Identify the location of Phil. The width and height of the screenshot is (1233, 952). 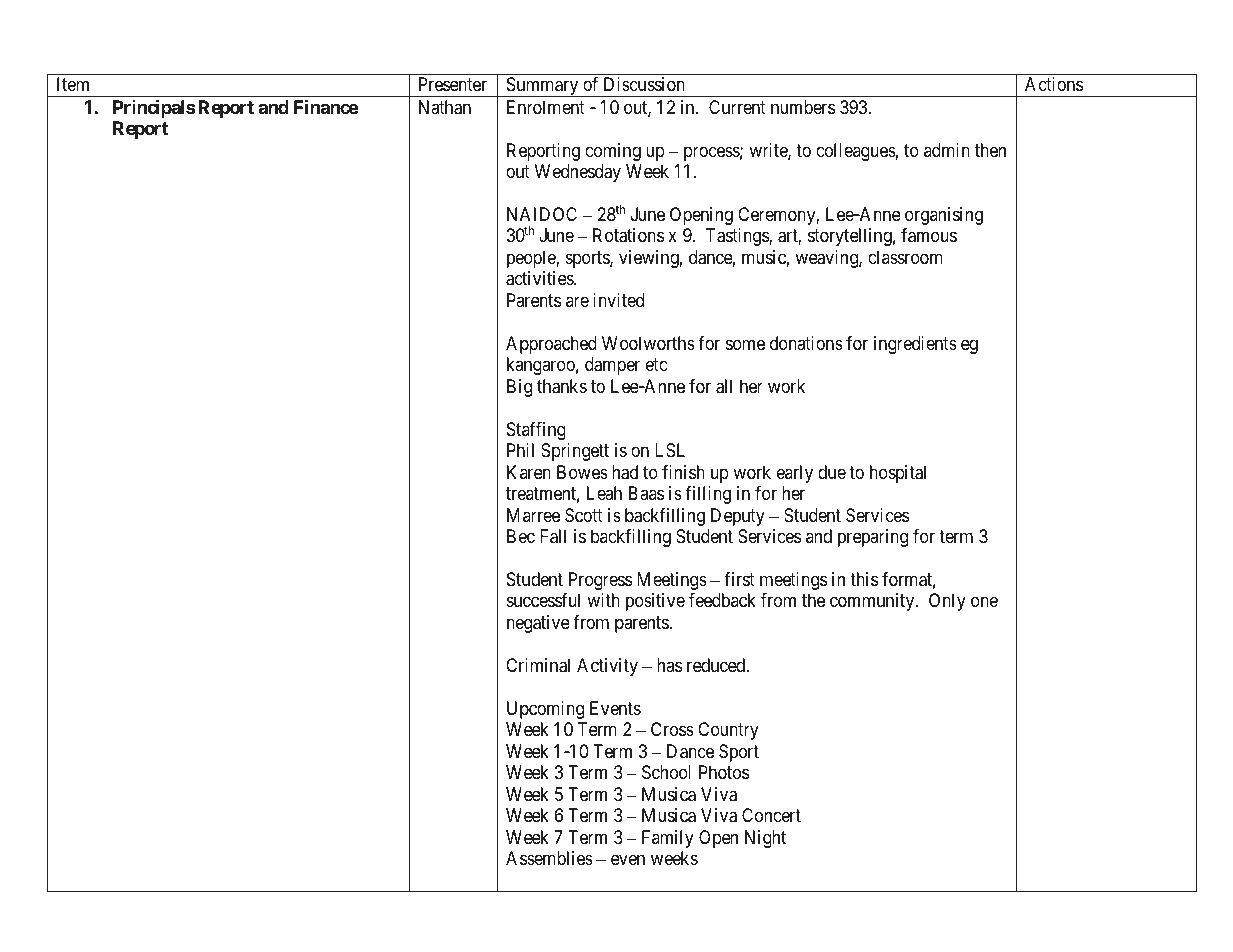
(520, 450).
